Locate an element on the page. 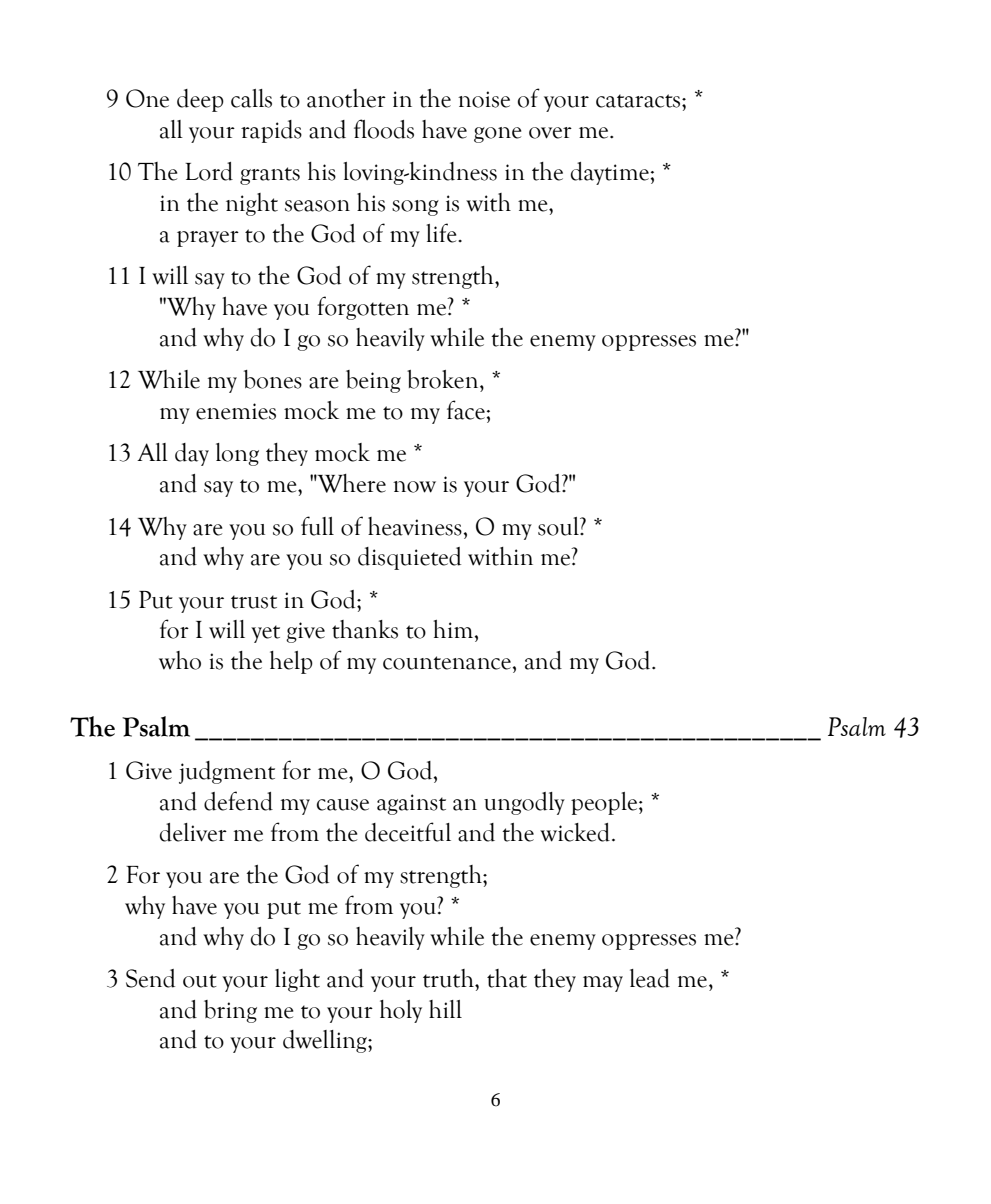 This page has width=991, height=1204. deep is located at coordinates (200, 100).
